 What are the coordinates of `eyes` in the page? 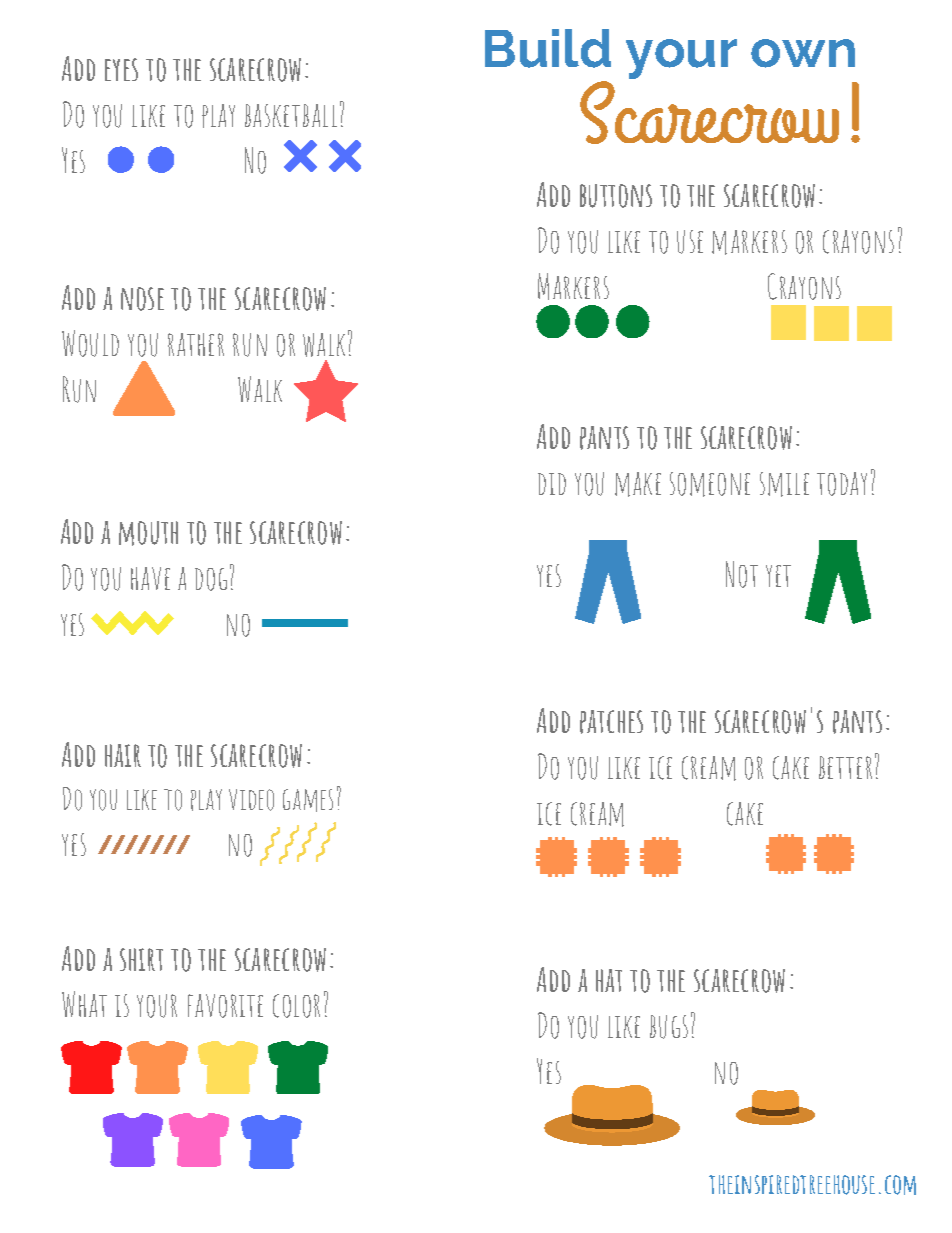 It's located at (121, 69).
